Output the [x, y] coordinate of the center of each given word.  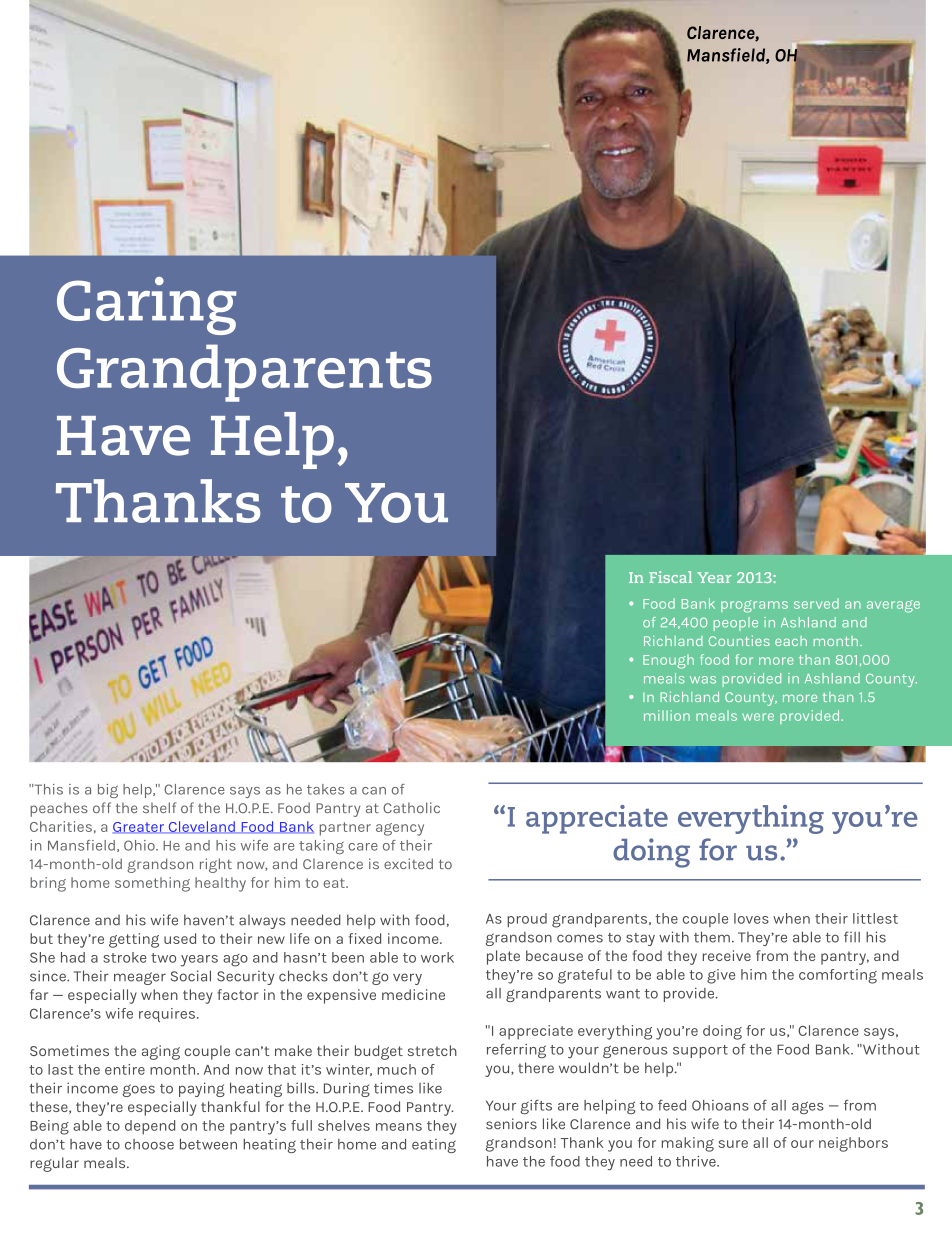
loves [751, 918]
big [108, 791]
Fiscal [670, 577]
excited [408, 863]
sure [733, 1144]
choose [149, 1144]
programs [754, 606]
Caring [146, 306]
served [816, 603]
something [152, 884]
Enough [668, 662]
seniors [511, 1124]
